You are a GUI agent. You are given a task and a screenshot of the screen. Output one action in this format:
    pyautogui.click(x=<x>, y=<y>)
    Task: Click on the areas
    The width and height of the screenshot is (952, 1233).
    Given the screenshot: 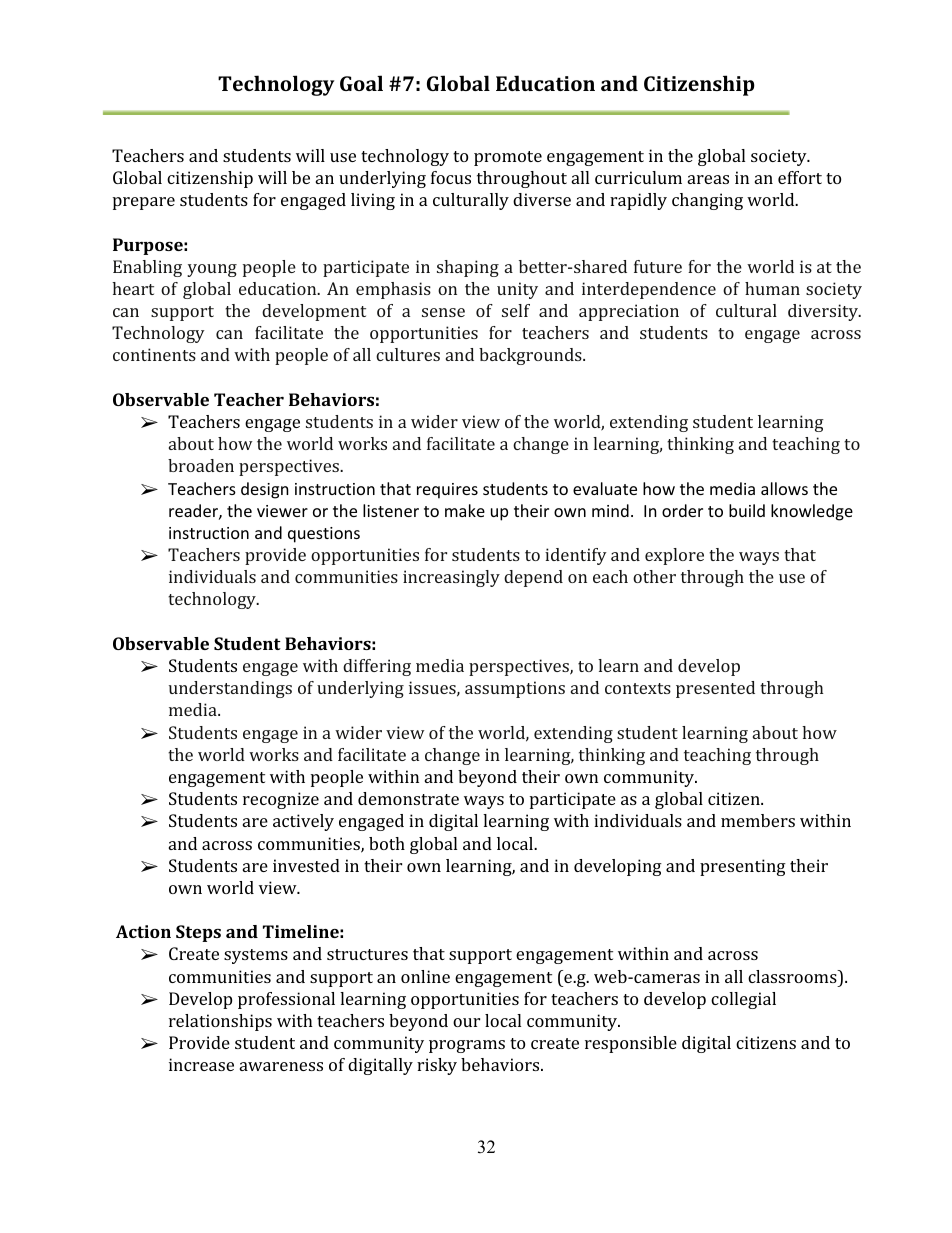 What is the action you would take?
    pyautogui.click(x=708, y=179)
